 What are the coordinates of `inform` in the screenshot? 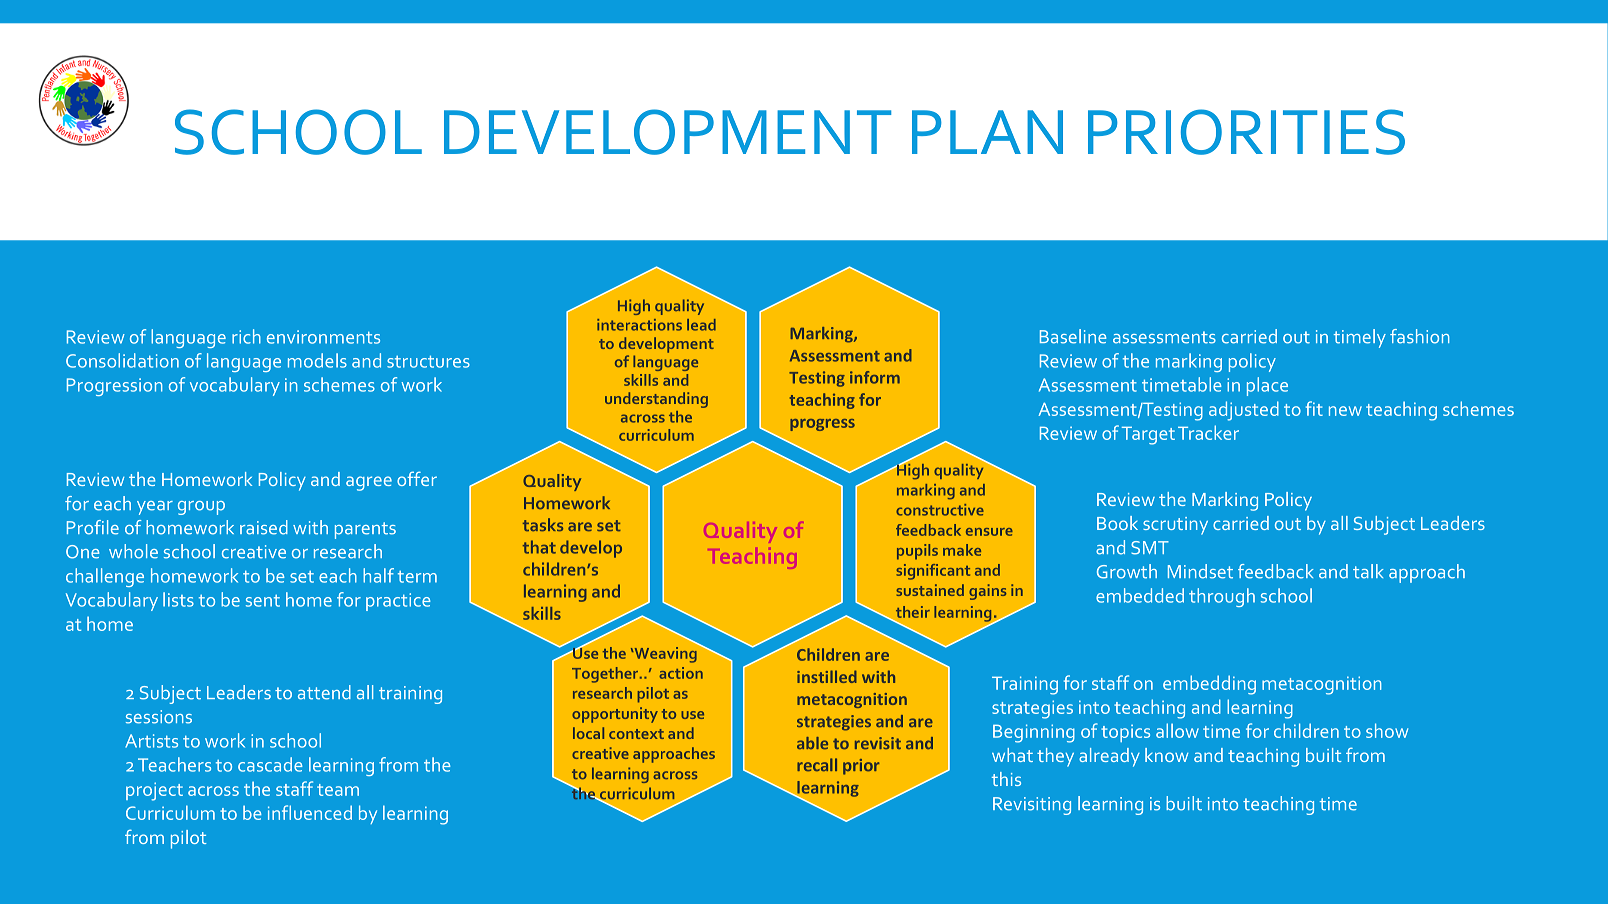 It's located at (875, 377).
